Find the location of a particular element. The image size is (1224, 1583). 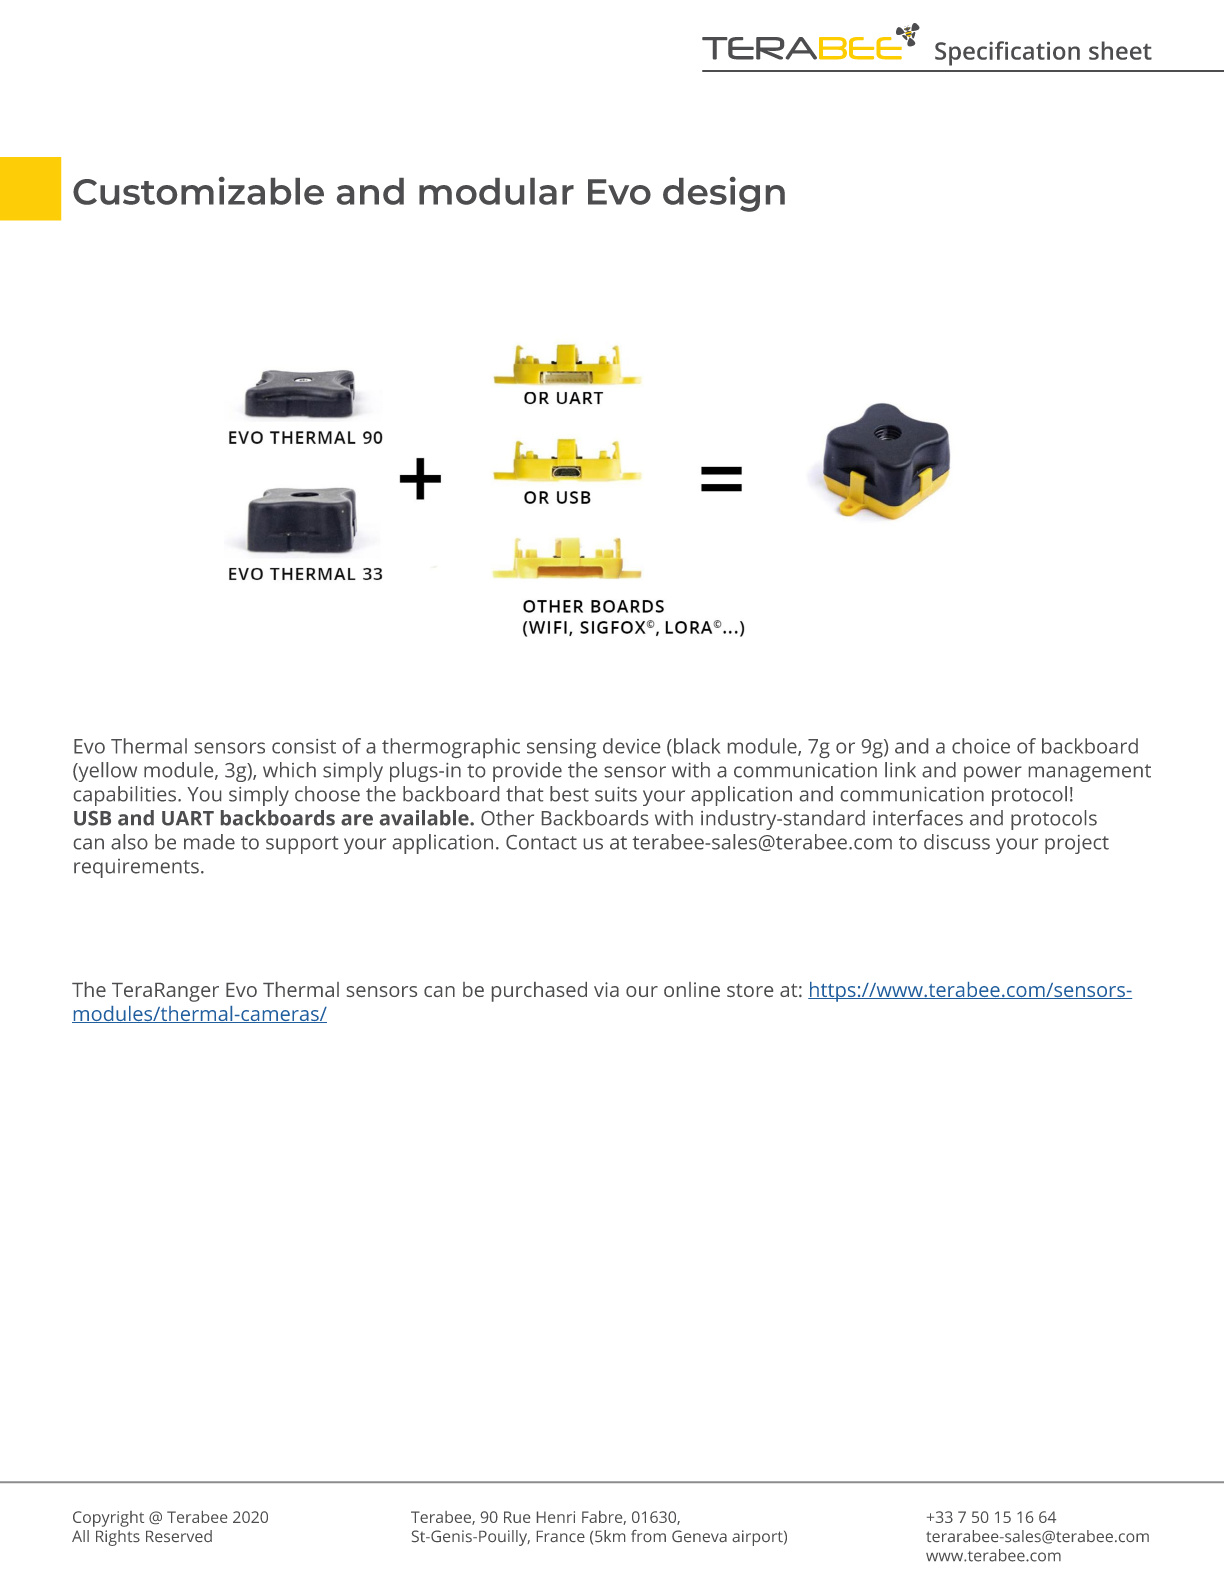

modular is located at coordinates (496, 191).
